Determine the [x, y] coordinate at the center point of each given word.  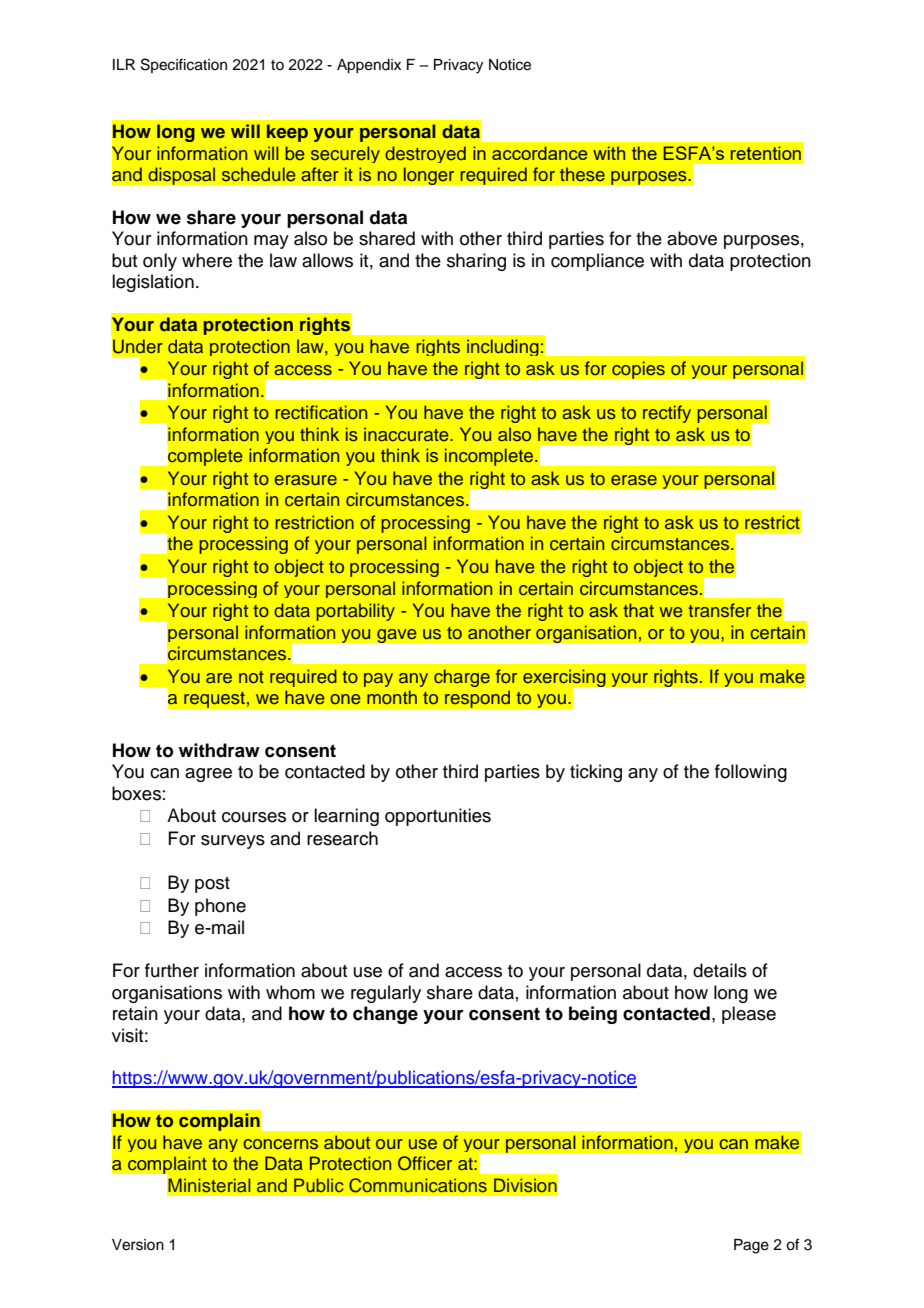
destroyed [425, 154]
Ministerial [209, 1185]
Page [751, 1246]
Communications [418, 1185]
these [582, 174]
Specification [184, 65]
